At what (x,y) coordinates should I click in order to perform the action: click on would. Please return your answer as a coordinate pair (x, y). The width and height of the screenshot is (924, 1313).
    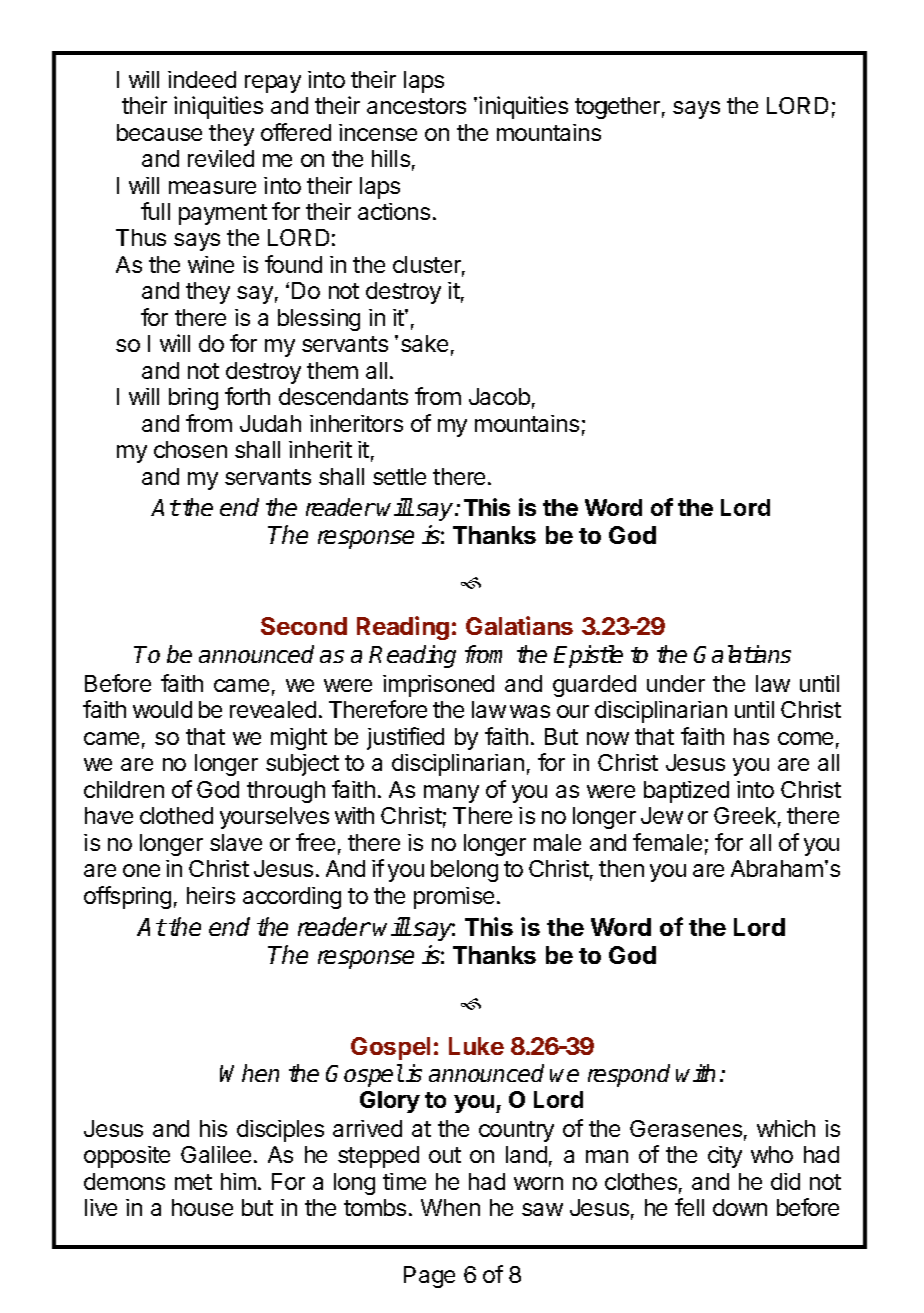
    Looking at the image, I should click on (162, 709).
